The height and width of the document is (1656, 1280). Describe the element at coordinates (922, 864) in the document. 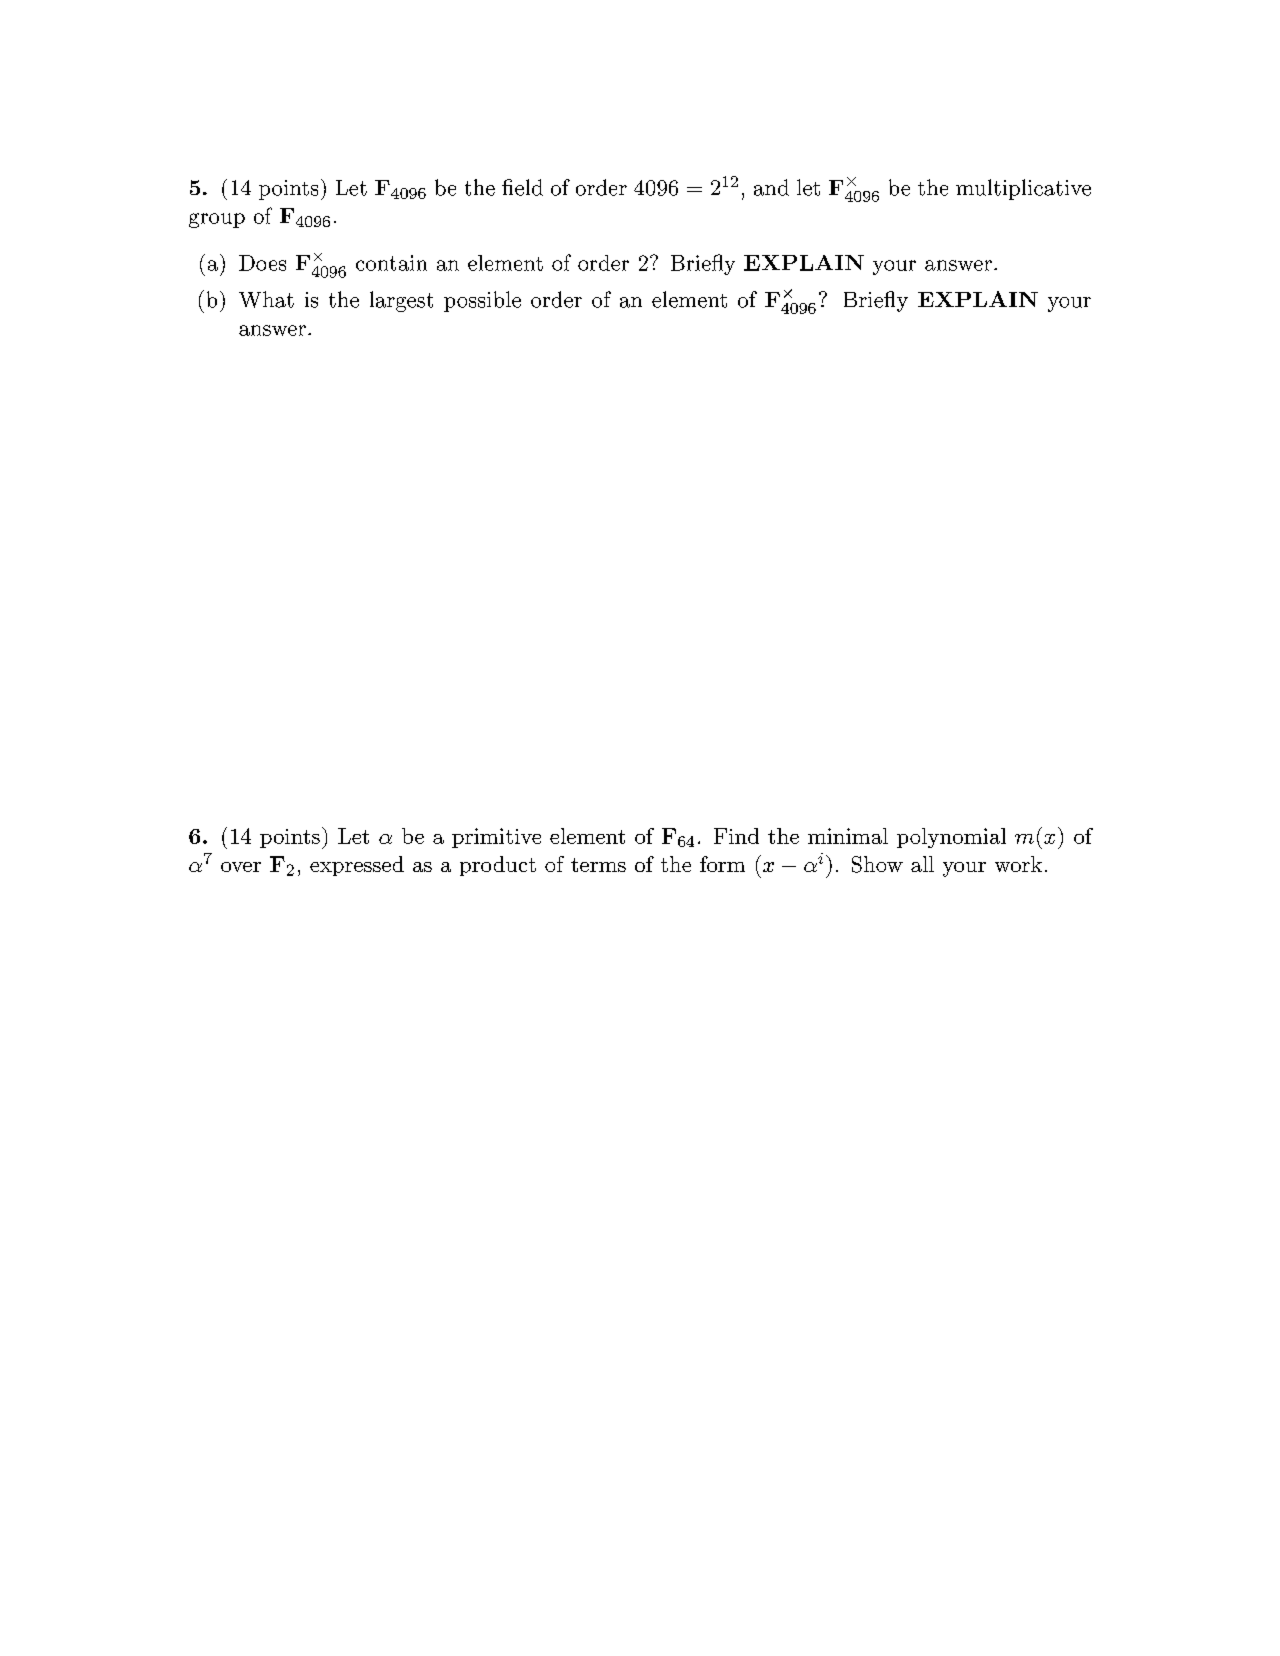

I see `all` at that location.
